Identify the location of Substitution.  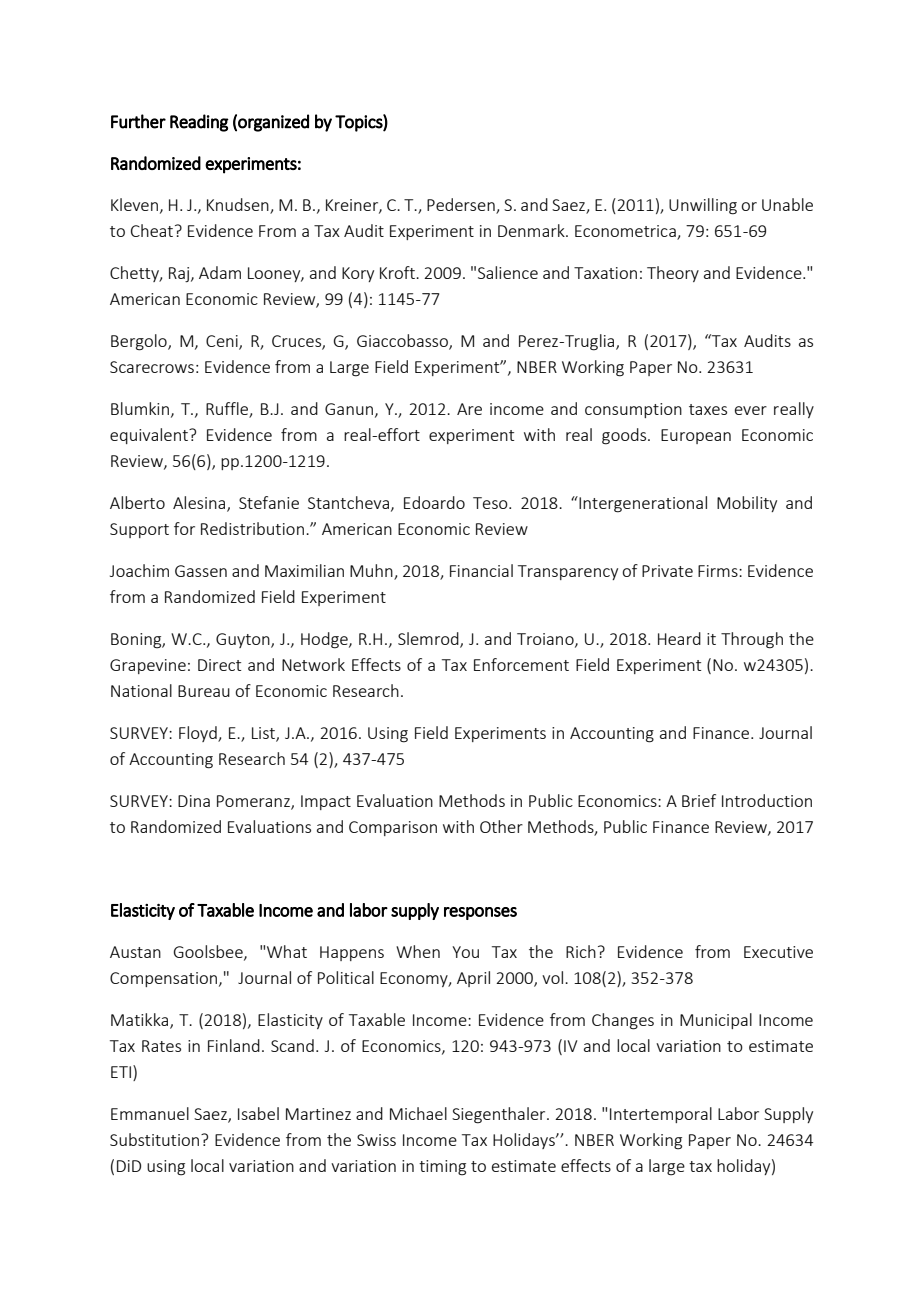
(156, 1139).
